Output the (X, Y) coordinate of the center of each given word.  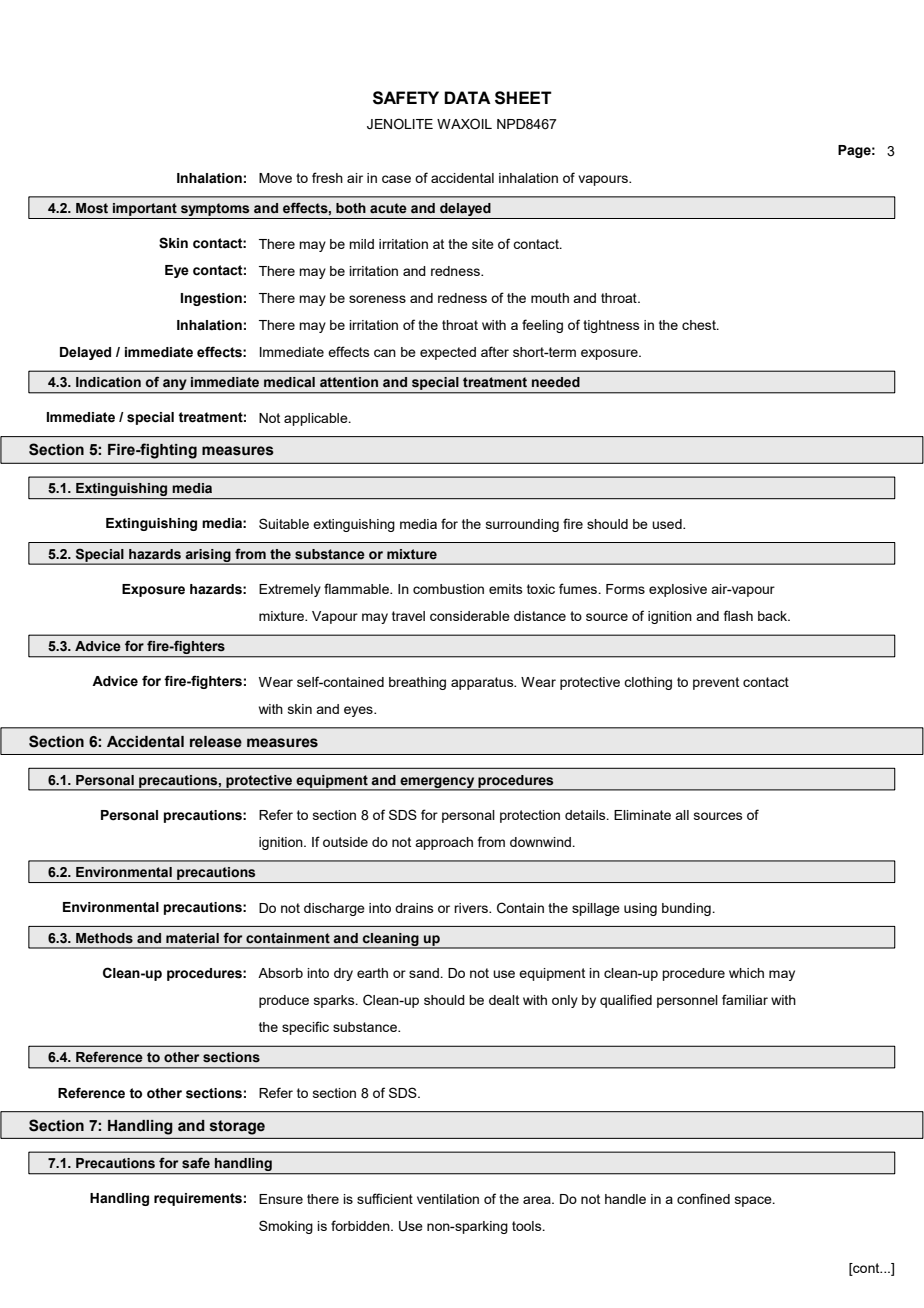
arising (208, 556)
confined (703, 1198)
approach (444, 843)
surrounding (522, 525)
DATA (467, 97)
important (145, 209)
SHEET (523, 98)
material (192, 938)
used (668, 524)
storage (237, 1127)
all (682, 815)
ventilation (448, 1199)
